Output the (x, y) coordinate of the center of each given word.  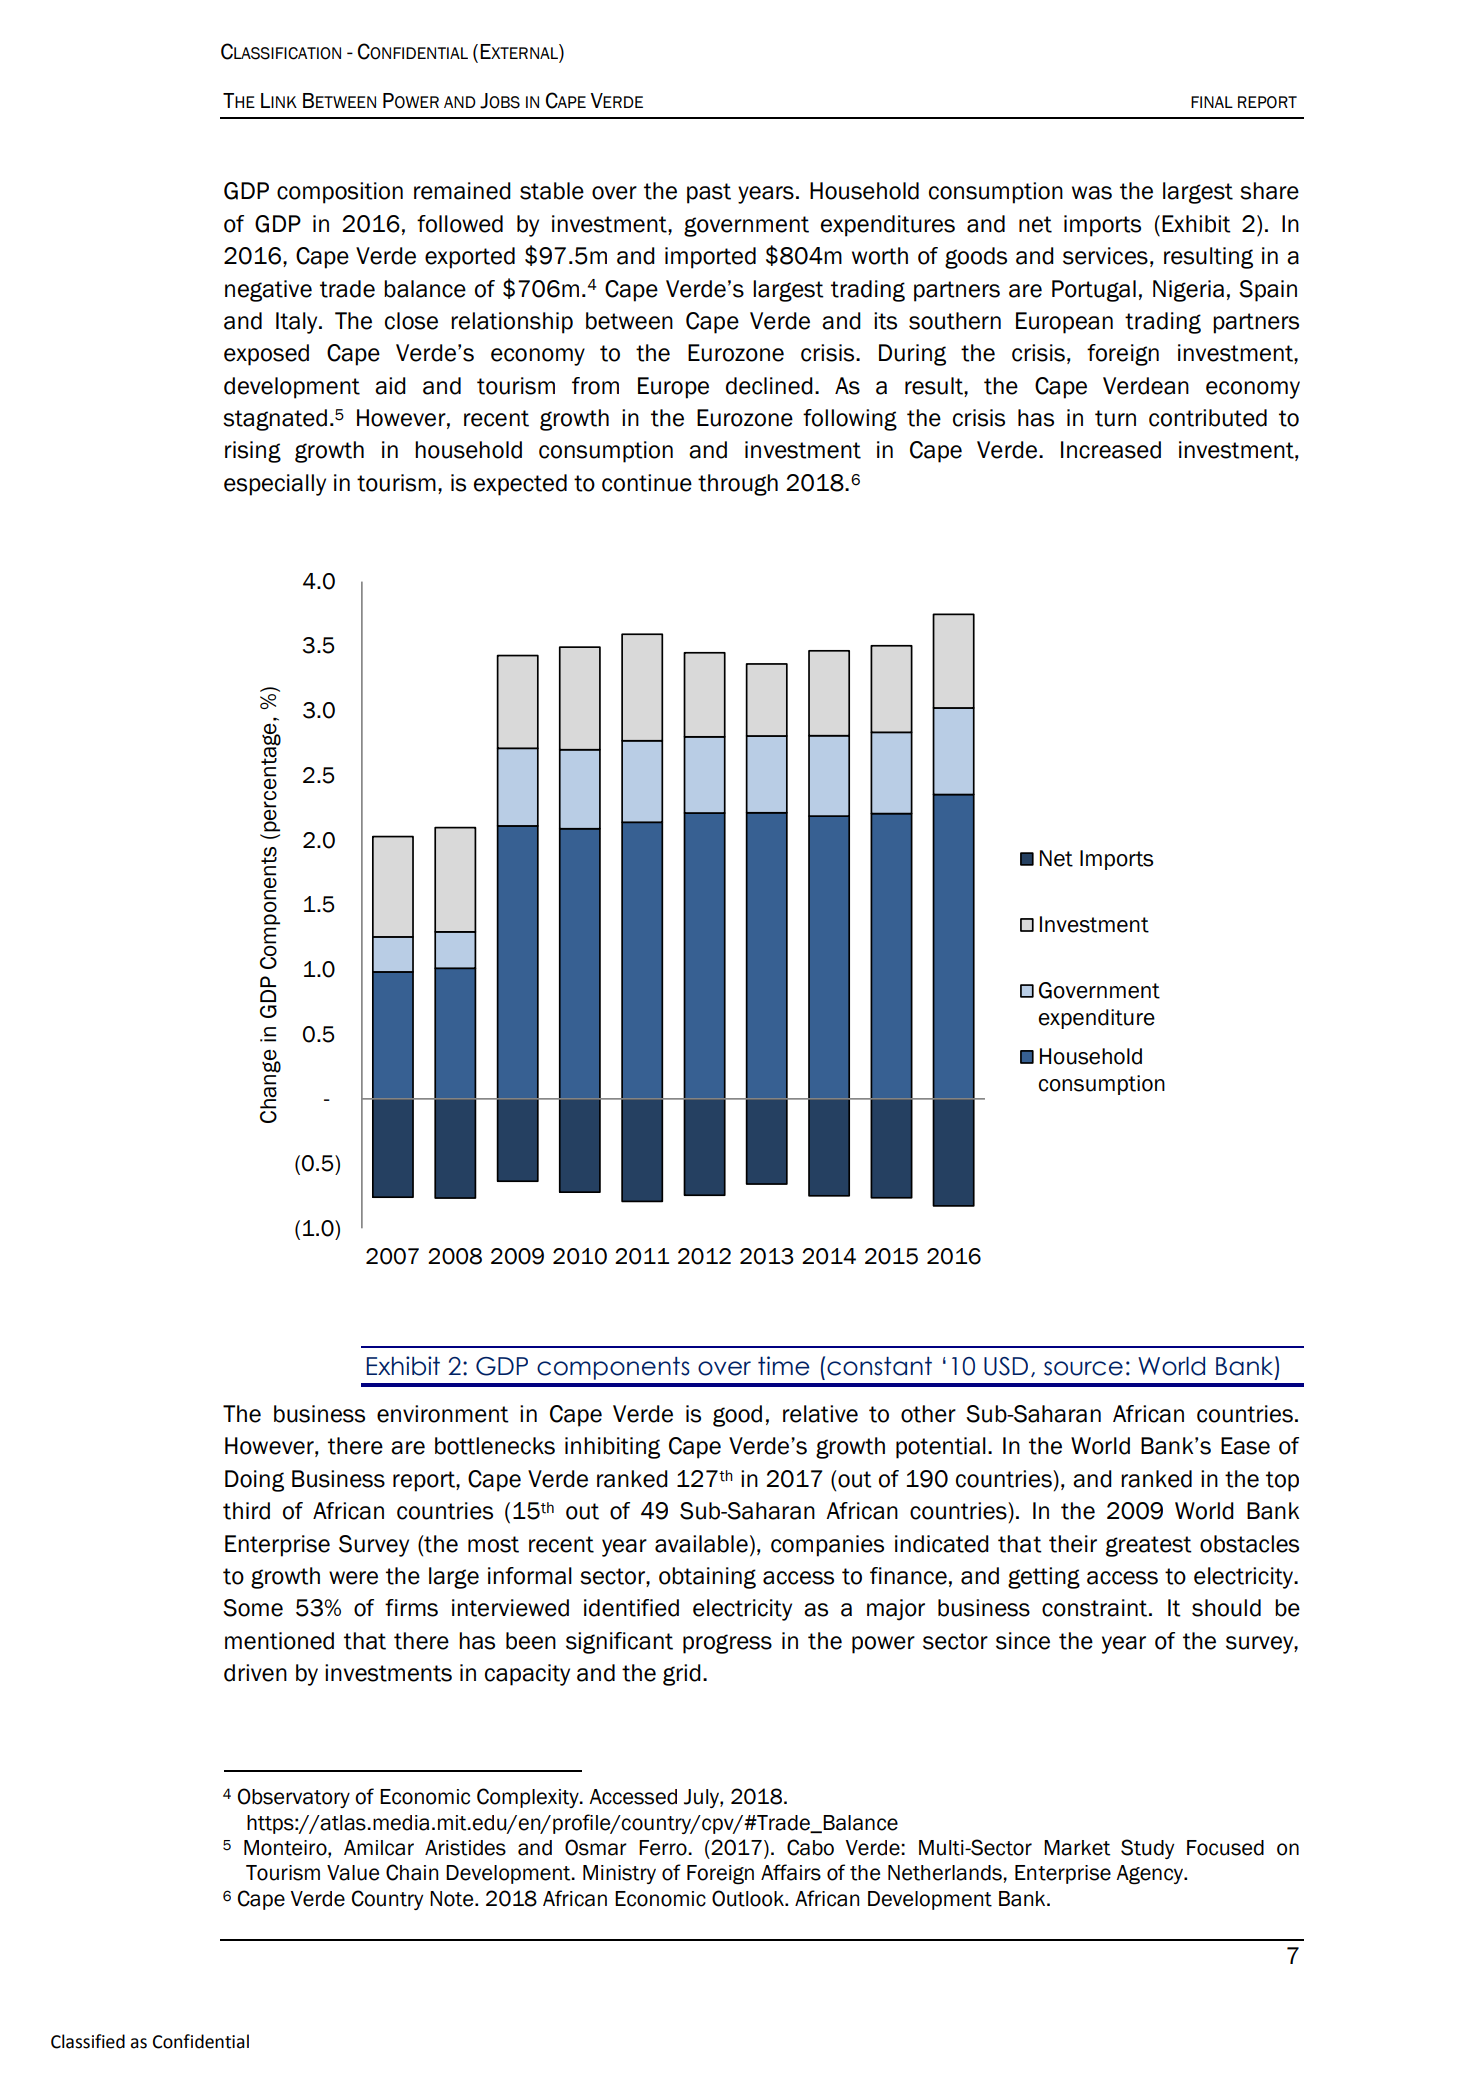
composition (340, 193)
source (1083, 1368)
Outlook (749, 1898)
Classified (88, 2041)
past (709, 193)
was (1092, 193)
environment (443, 1414)
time (783, 1366)
